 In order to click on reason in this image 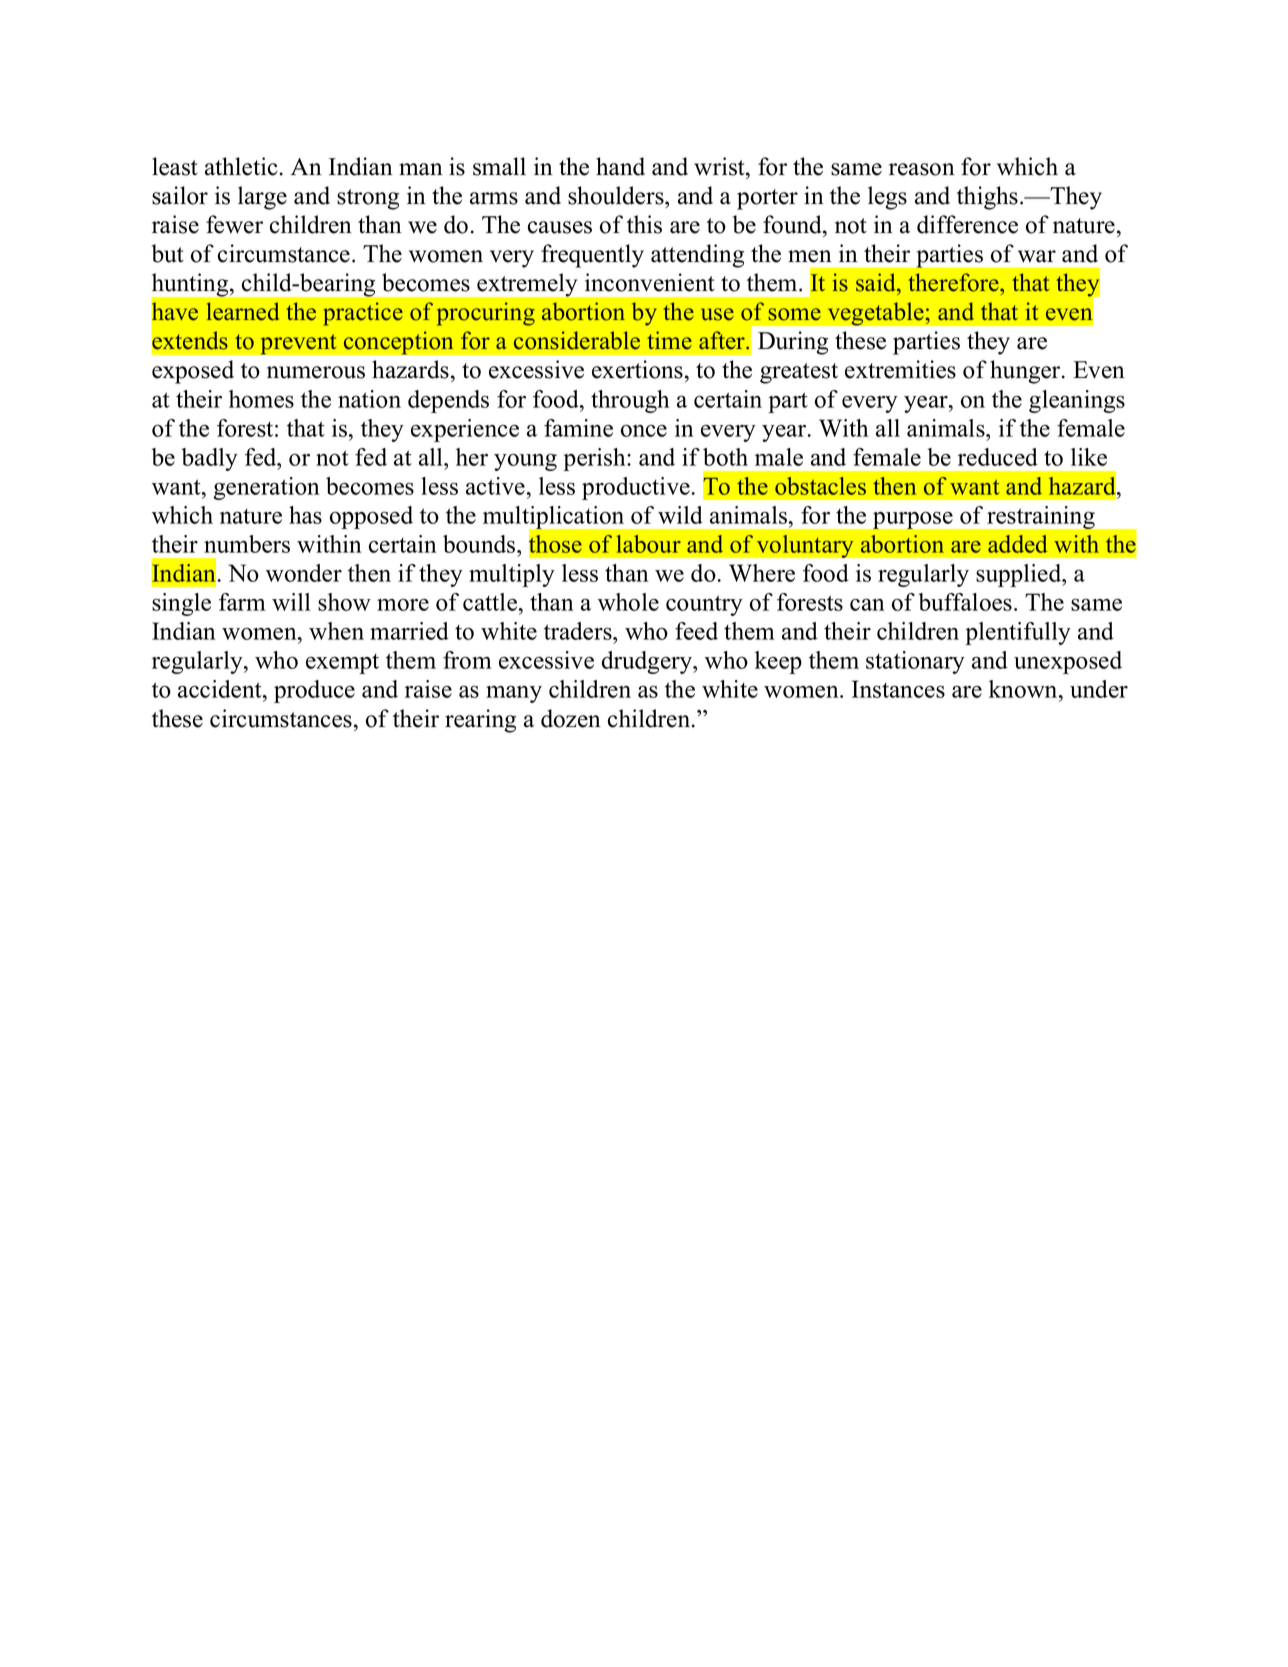, I will do `click(922, 169)`.
